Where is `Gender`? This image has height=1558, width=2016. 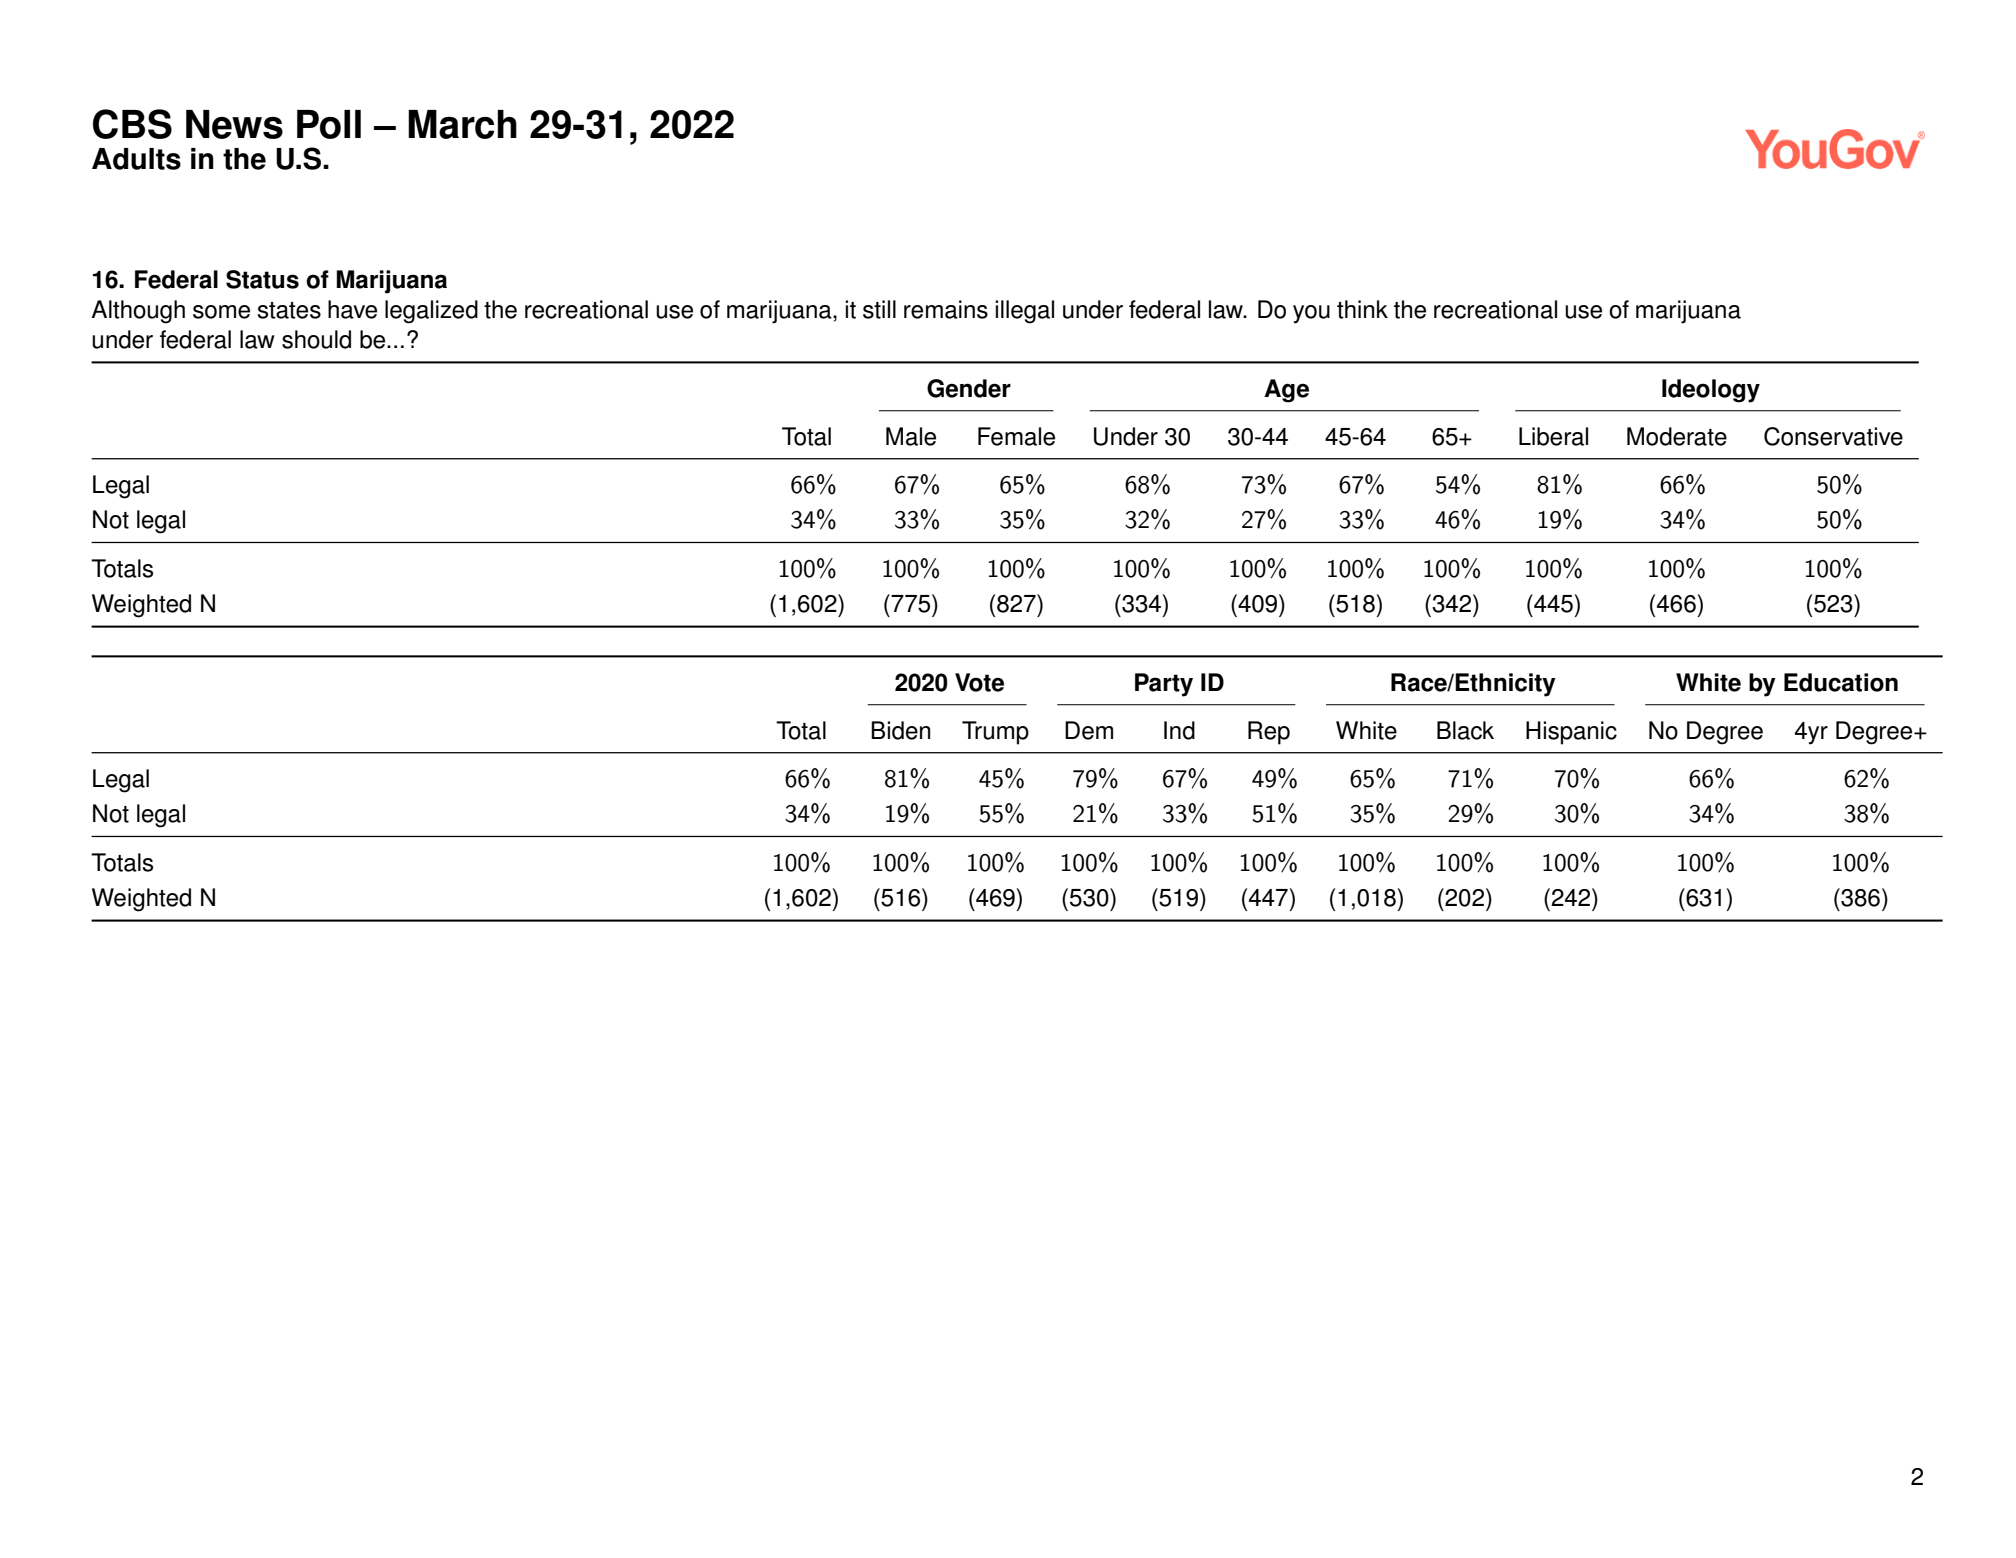
Gender is located at coordinates (969, 388).
